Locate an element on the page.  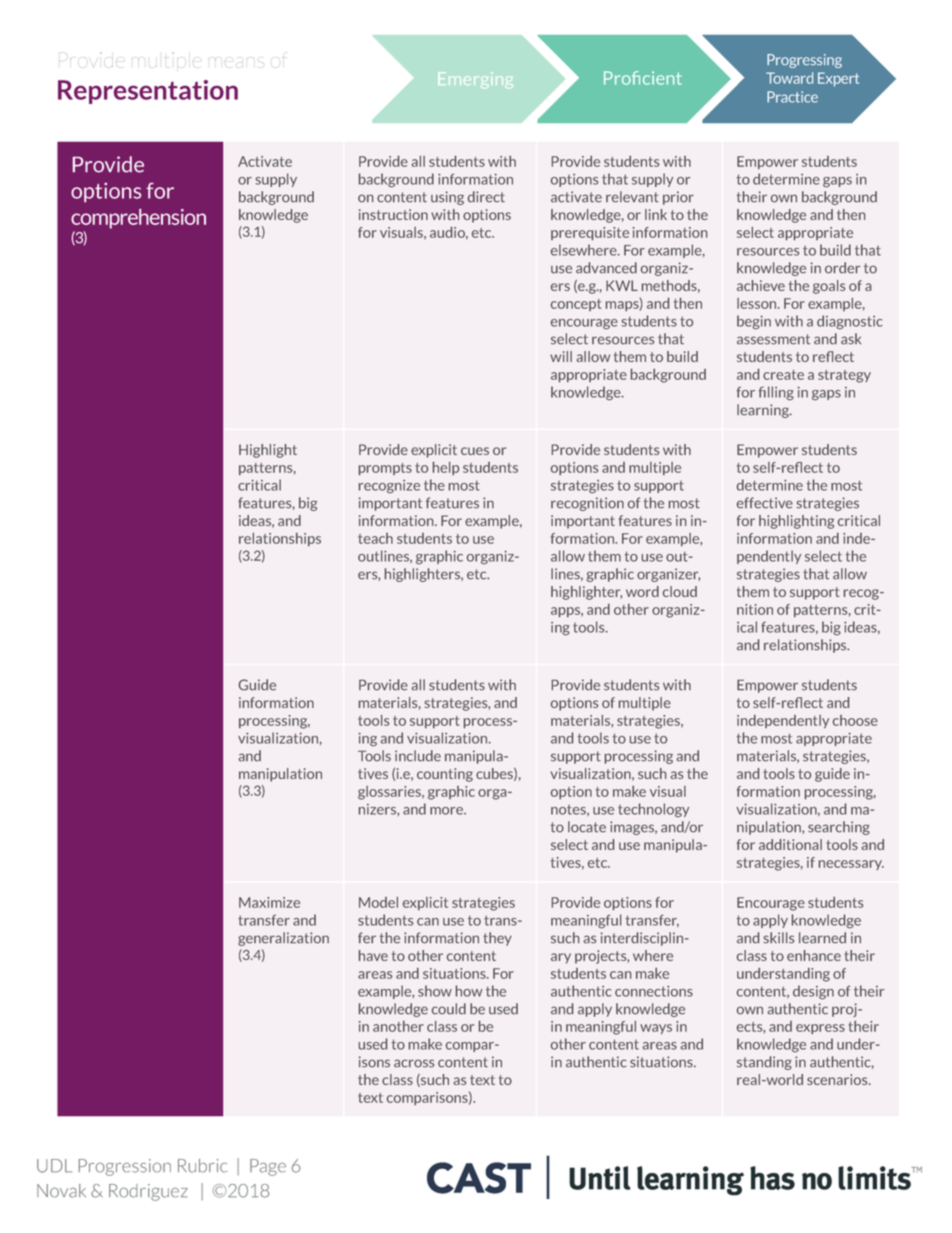
prompts is located at coordinates (385, 469).
